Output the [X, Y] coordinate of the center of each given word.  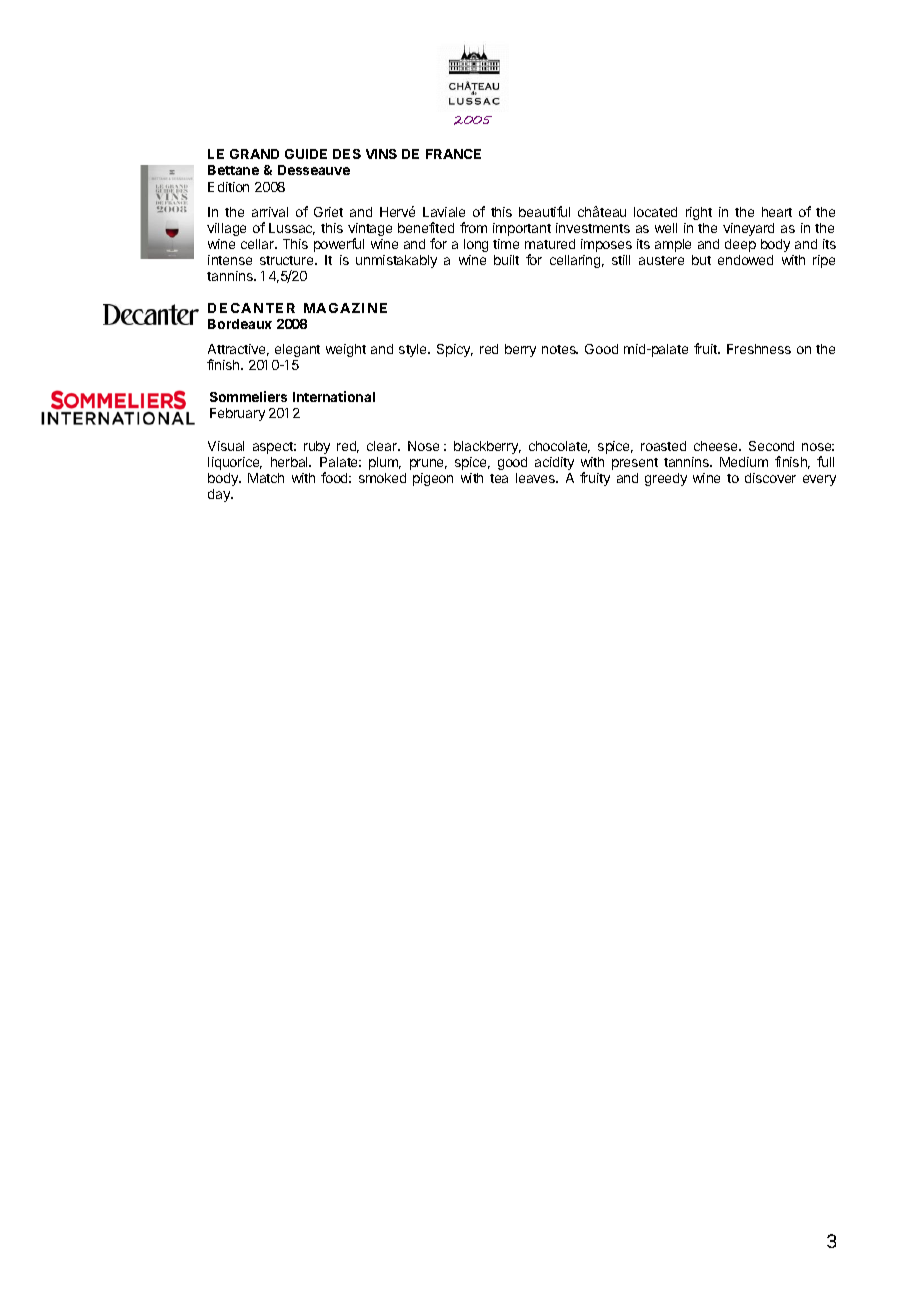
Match [266, 478]
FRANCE [453, 154]
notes [560, 349]
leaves [537, 478]
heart [777, 212]
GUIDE [306, 154]
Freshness [759, 349]
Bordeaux [240, 324]
